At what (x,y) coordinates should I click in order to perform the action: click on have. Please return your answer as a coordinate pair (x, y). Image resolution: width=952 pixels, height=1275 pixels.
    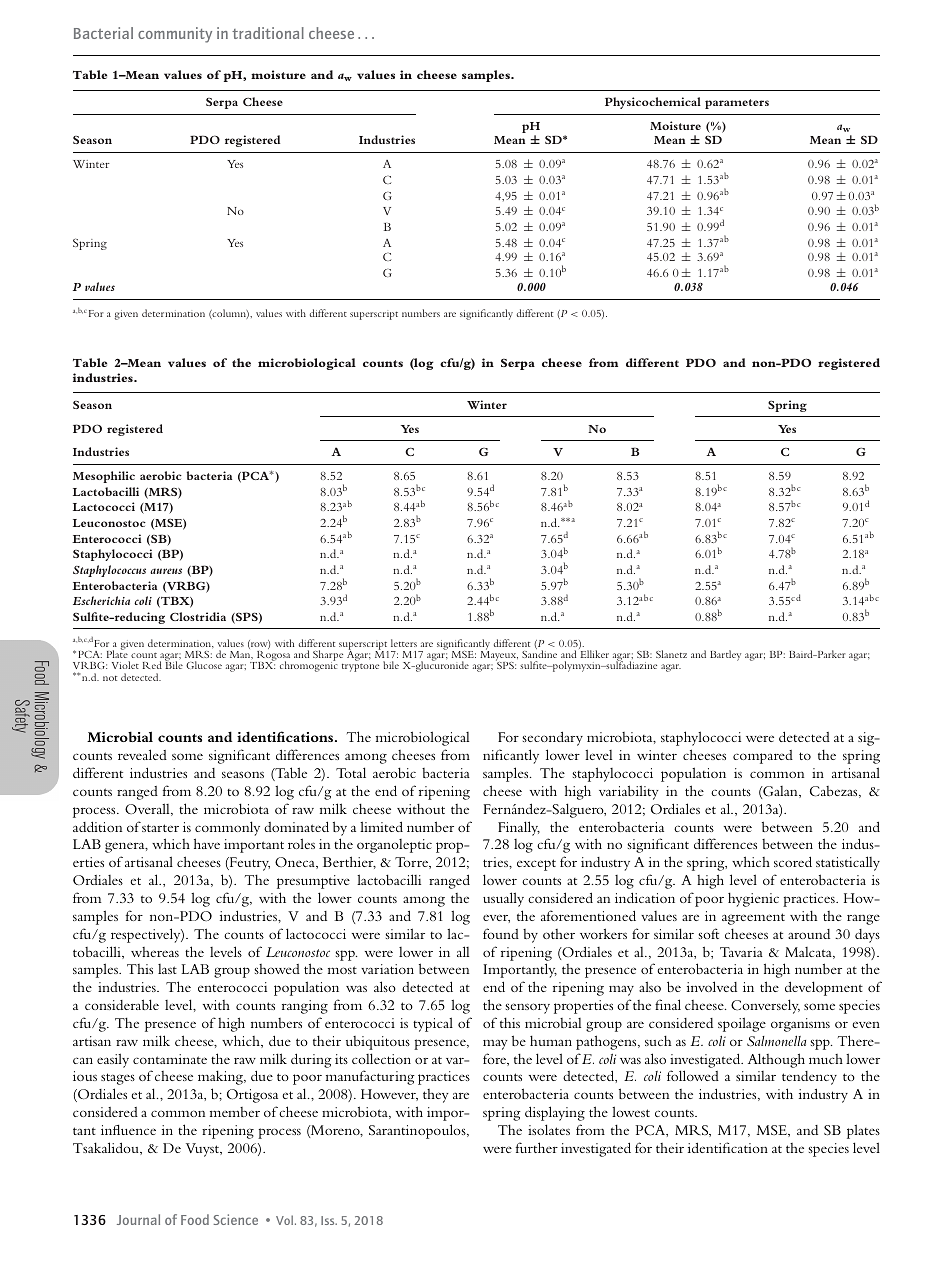
    Looking at the image, I should click on (207, 843).
